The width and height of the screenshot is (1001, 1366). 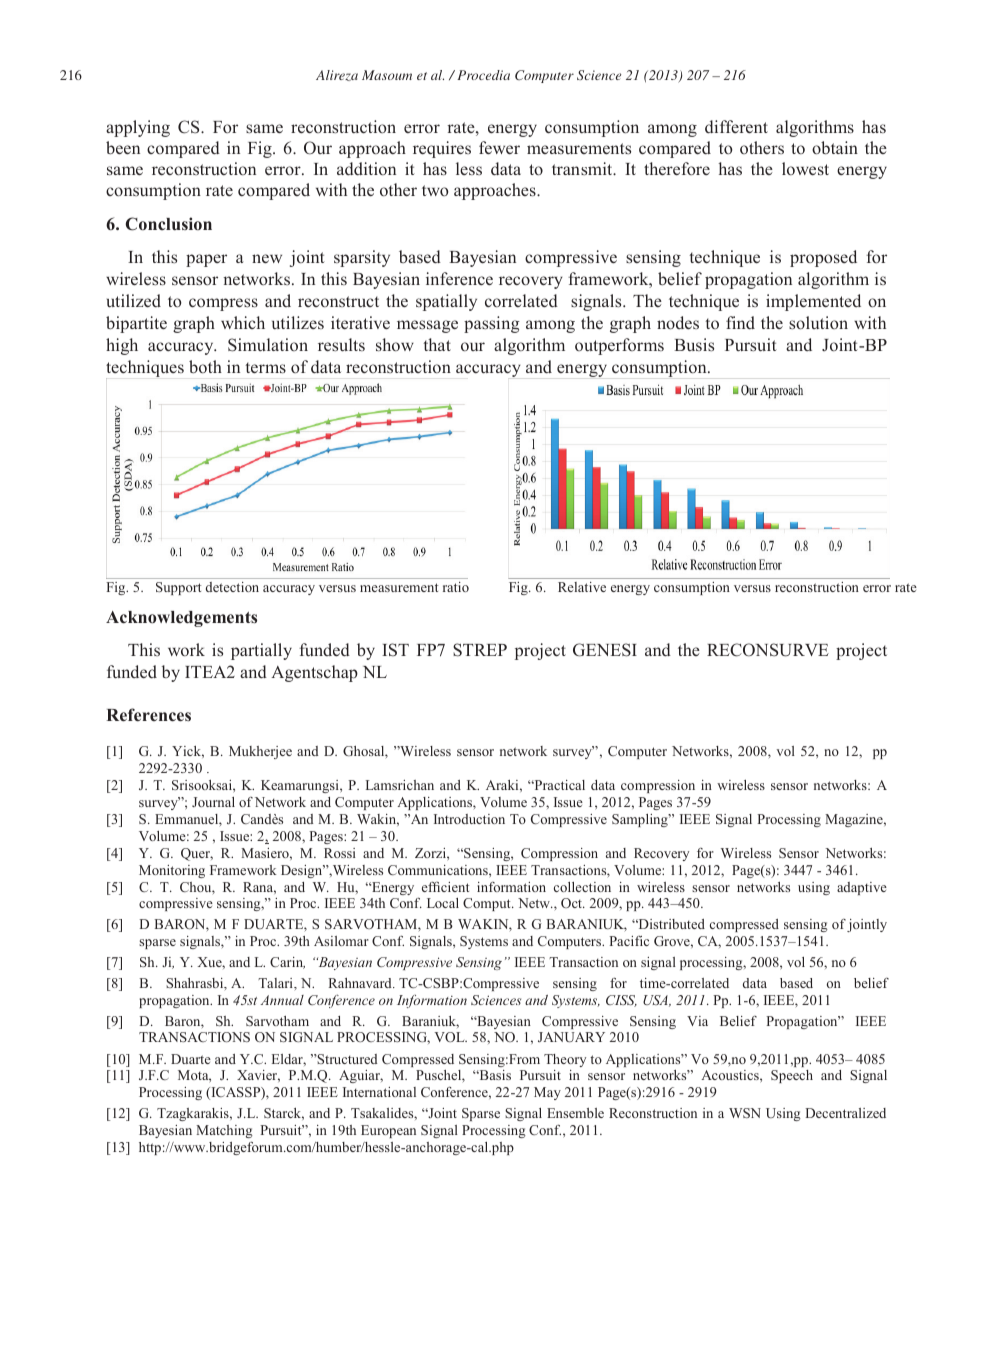 What do you see at coordinates (469, 819) in the screenshot?
I see `Introduction` at bounding box center [469, 819].
